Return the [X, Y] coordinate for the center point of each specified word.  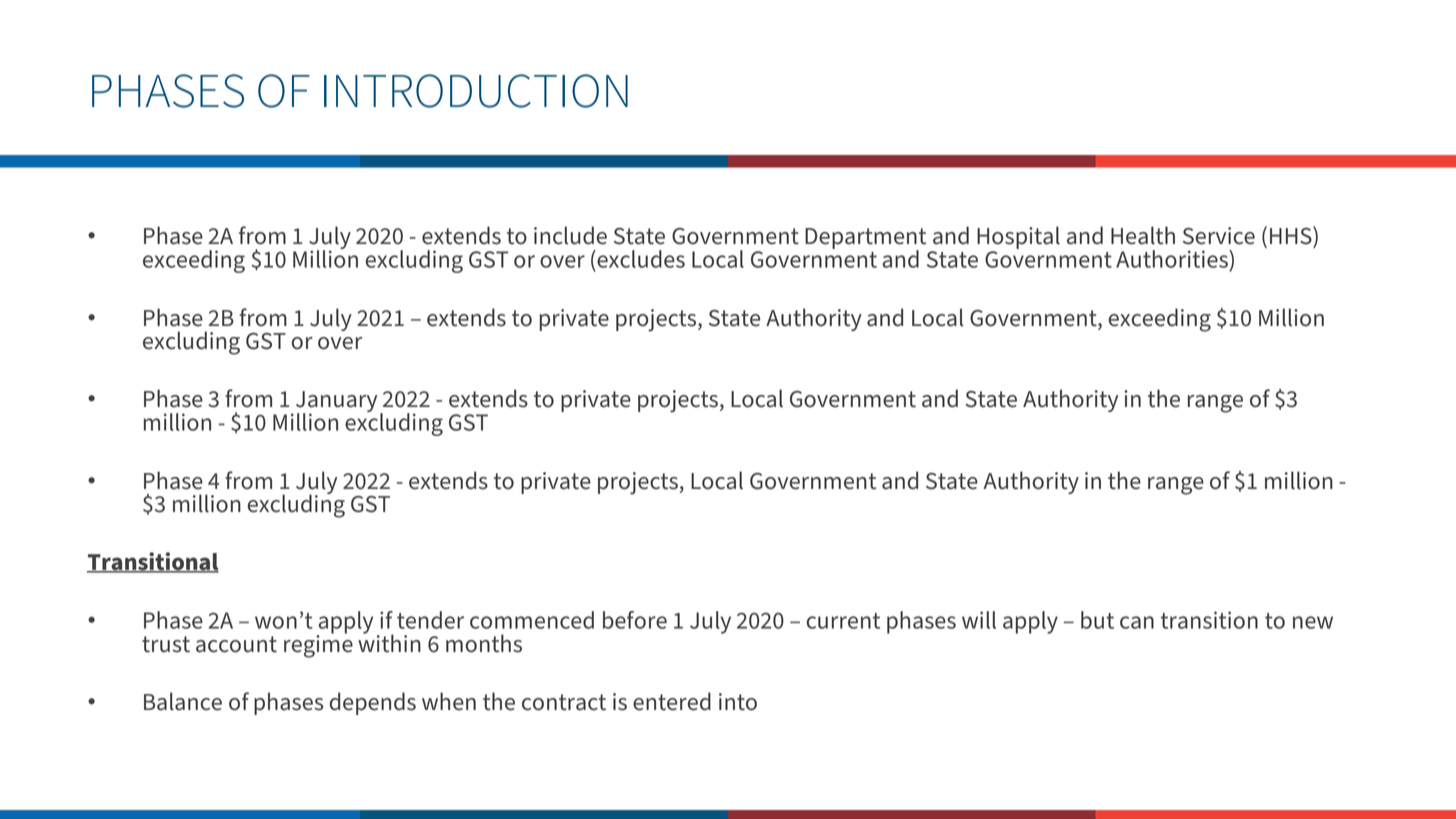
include [570, 235]
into [738, 702]
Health [1143, 235]
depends [373, 703]
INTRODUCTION [476, 91]
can [1137, 622]
